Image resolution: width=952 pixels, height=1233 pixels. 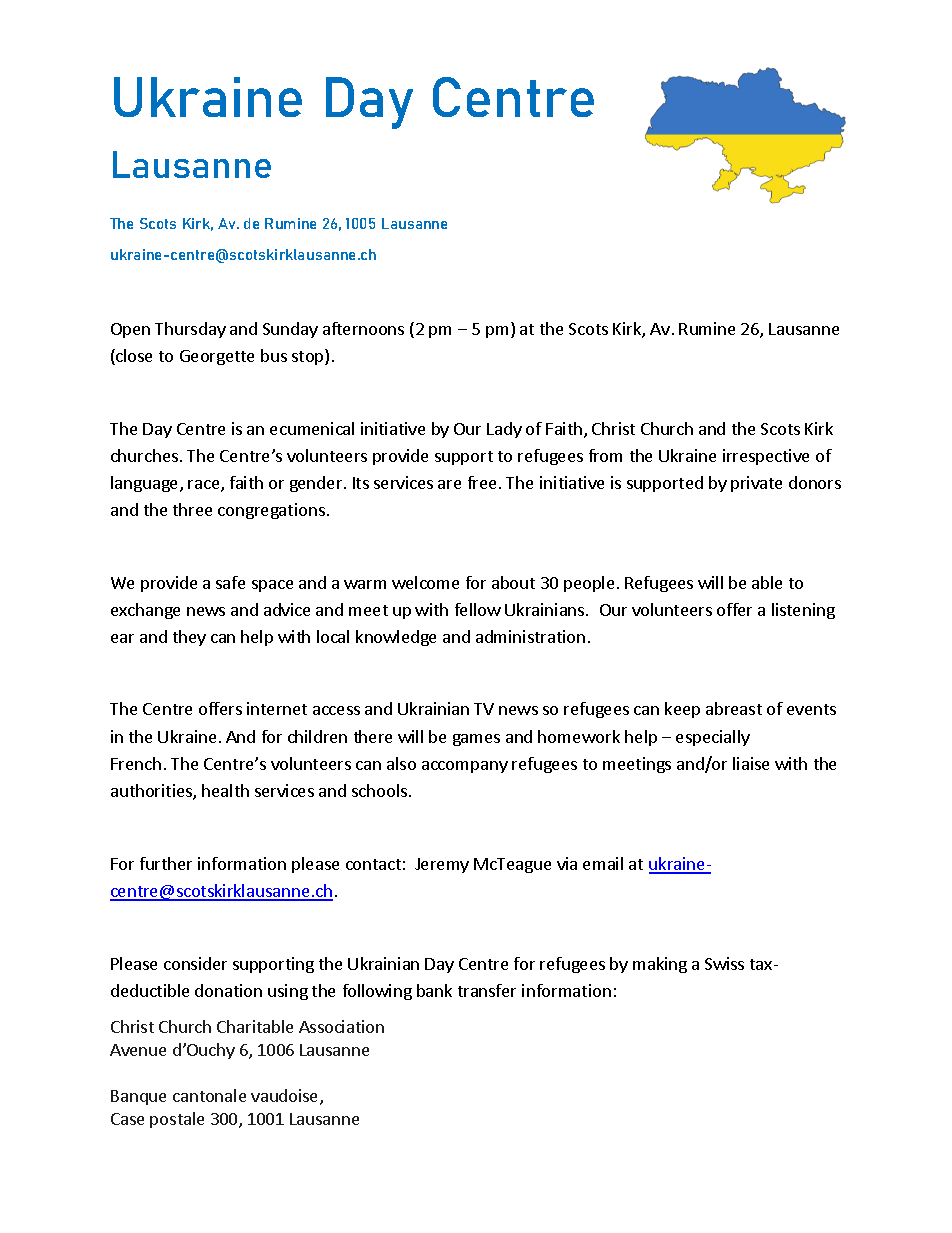 What do you see at coordinates (138, 1097) in the page?
I see `Banque` at bounding box center [138, 1097].
